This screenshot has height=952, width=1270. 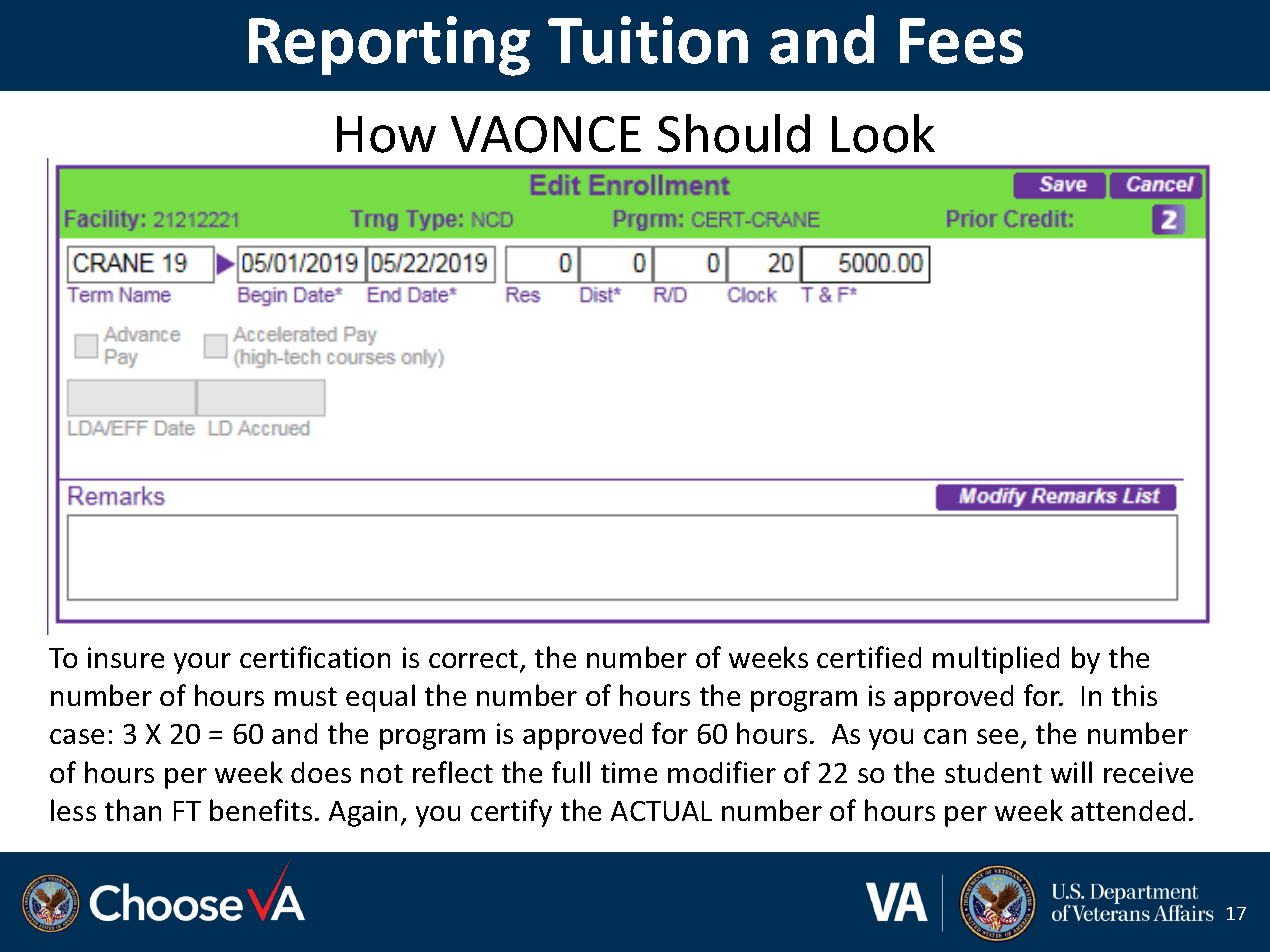 What do you see at coordinates (629, 772) in the screenshot?
I see `time` at bounding box center [629, 772].
